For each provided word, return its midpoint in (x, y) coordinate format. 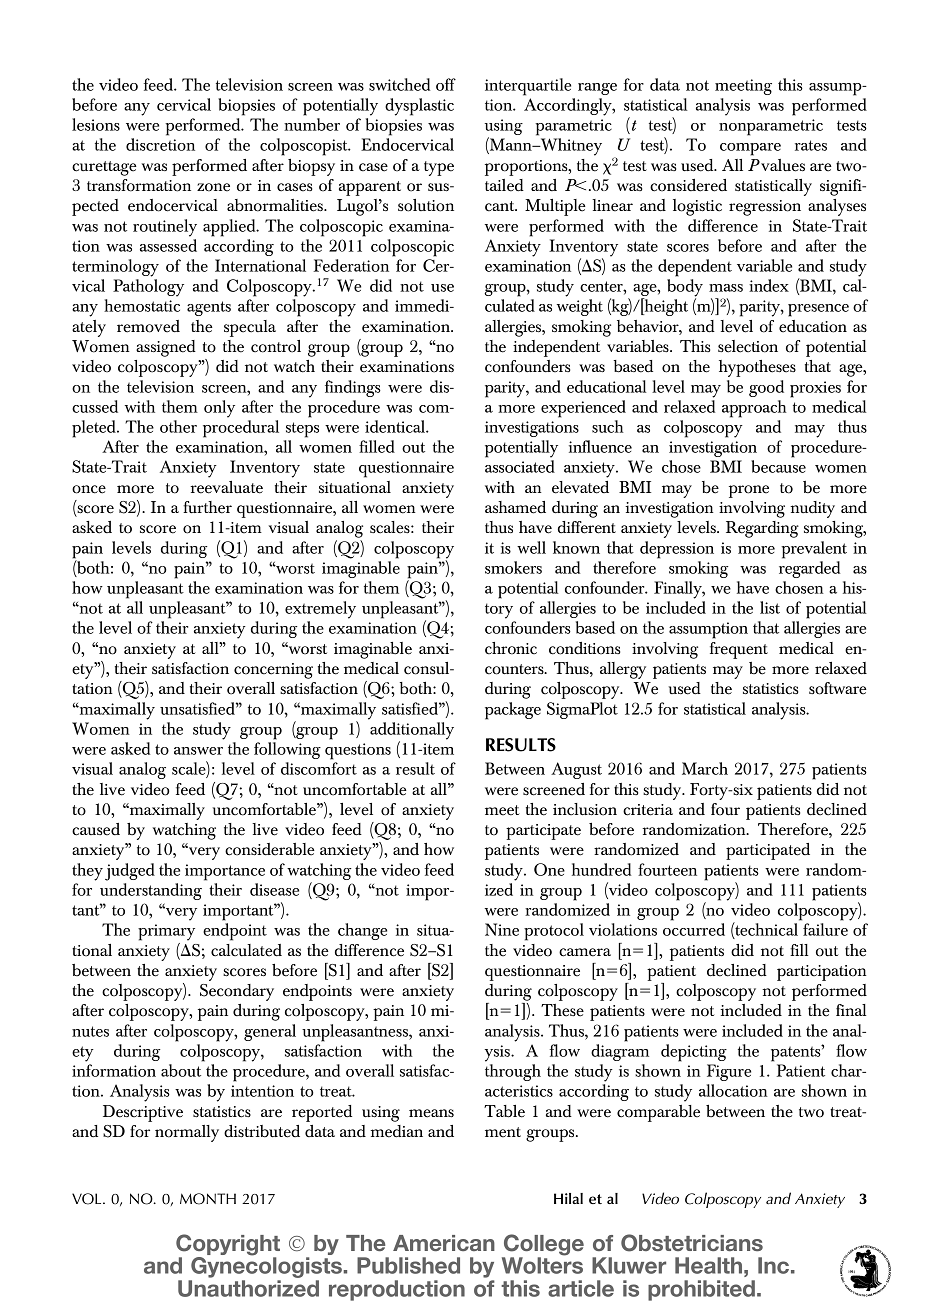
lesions (96, 124)
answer (198, 751)
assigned (166, 348)
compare (750, 149)
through (513, 1072)
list (770, 607)
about (181, 1070)
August (576, 770)
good (766, 388)
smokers (513, 567)
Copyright (228, 1246)
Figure (729, 1072)
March (705, 768)
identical (396, 426)
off (446, 84)
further (207, 507)
